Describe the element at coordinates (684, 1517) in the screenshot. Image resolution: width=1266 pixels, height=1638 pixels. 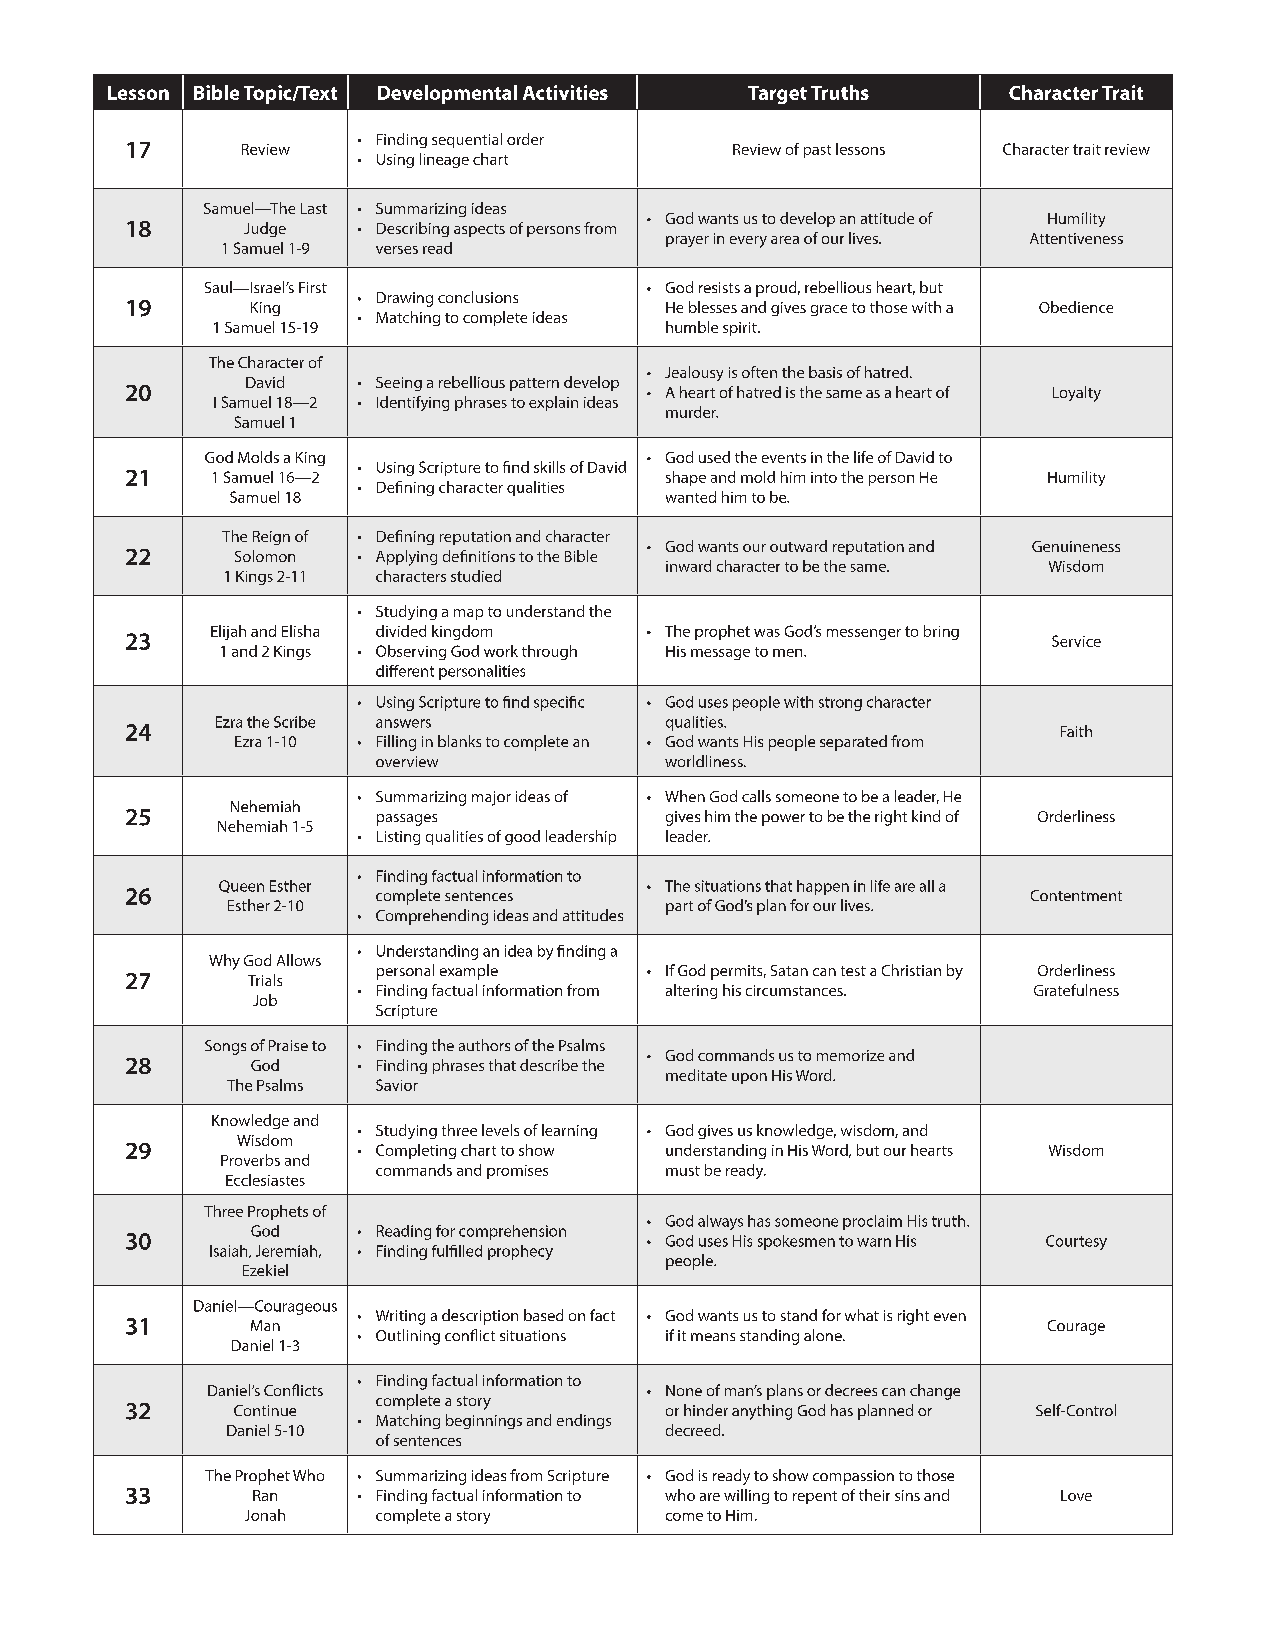
I see `come` at that location.
